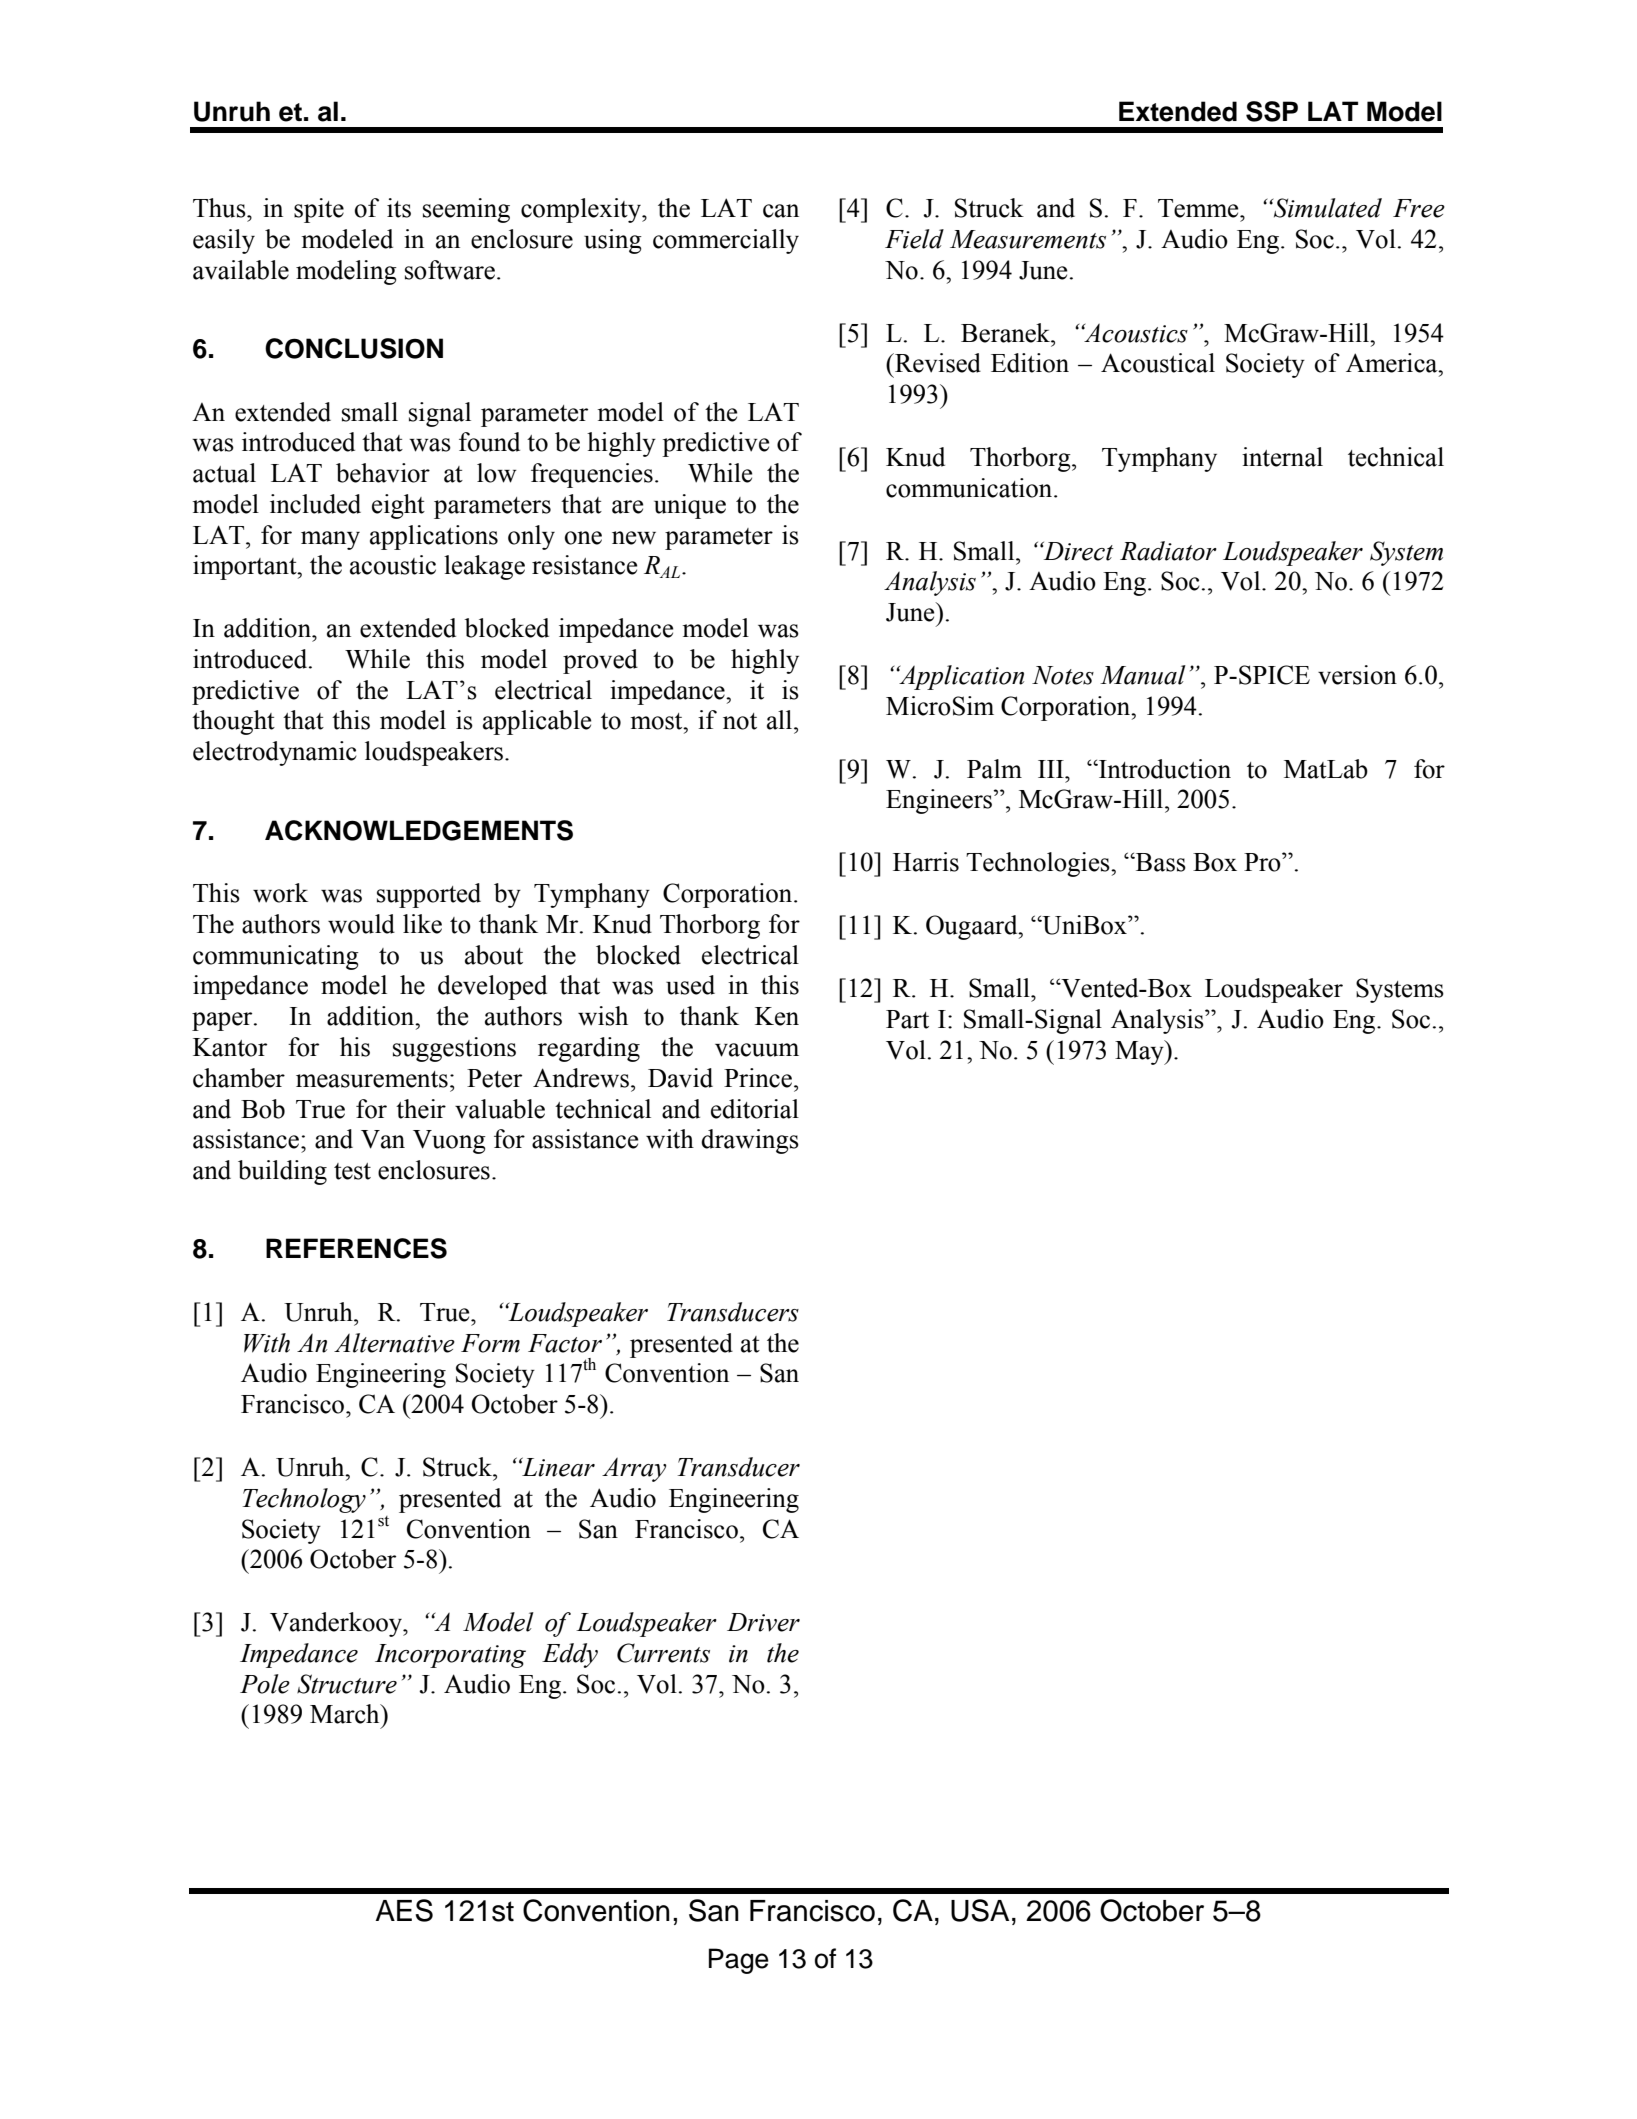 The image size is (1637, 2119). What do you see at coordinates (399, 208) in the page?
I see `its` at bounding box center [399, 208].
